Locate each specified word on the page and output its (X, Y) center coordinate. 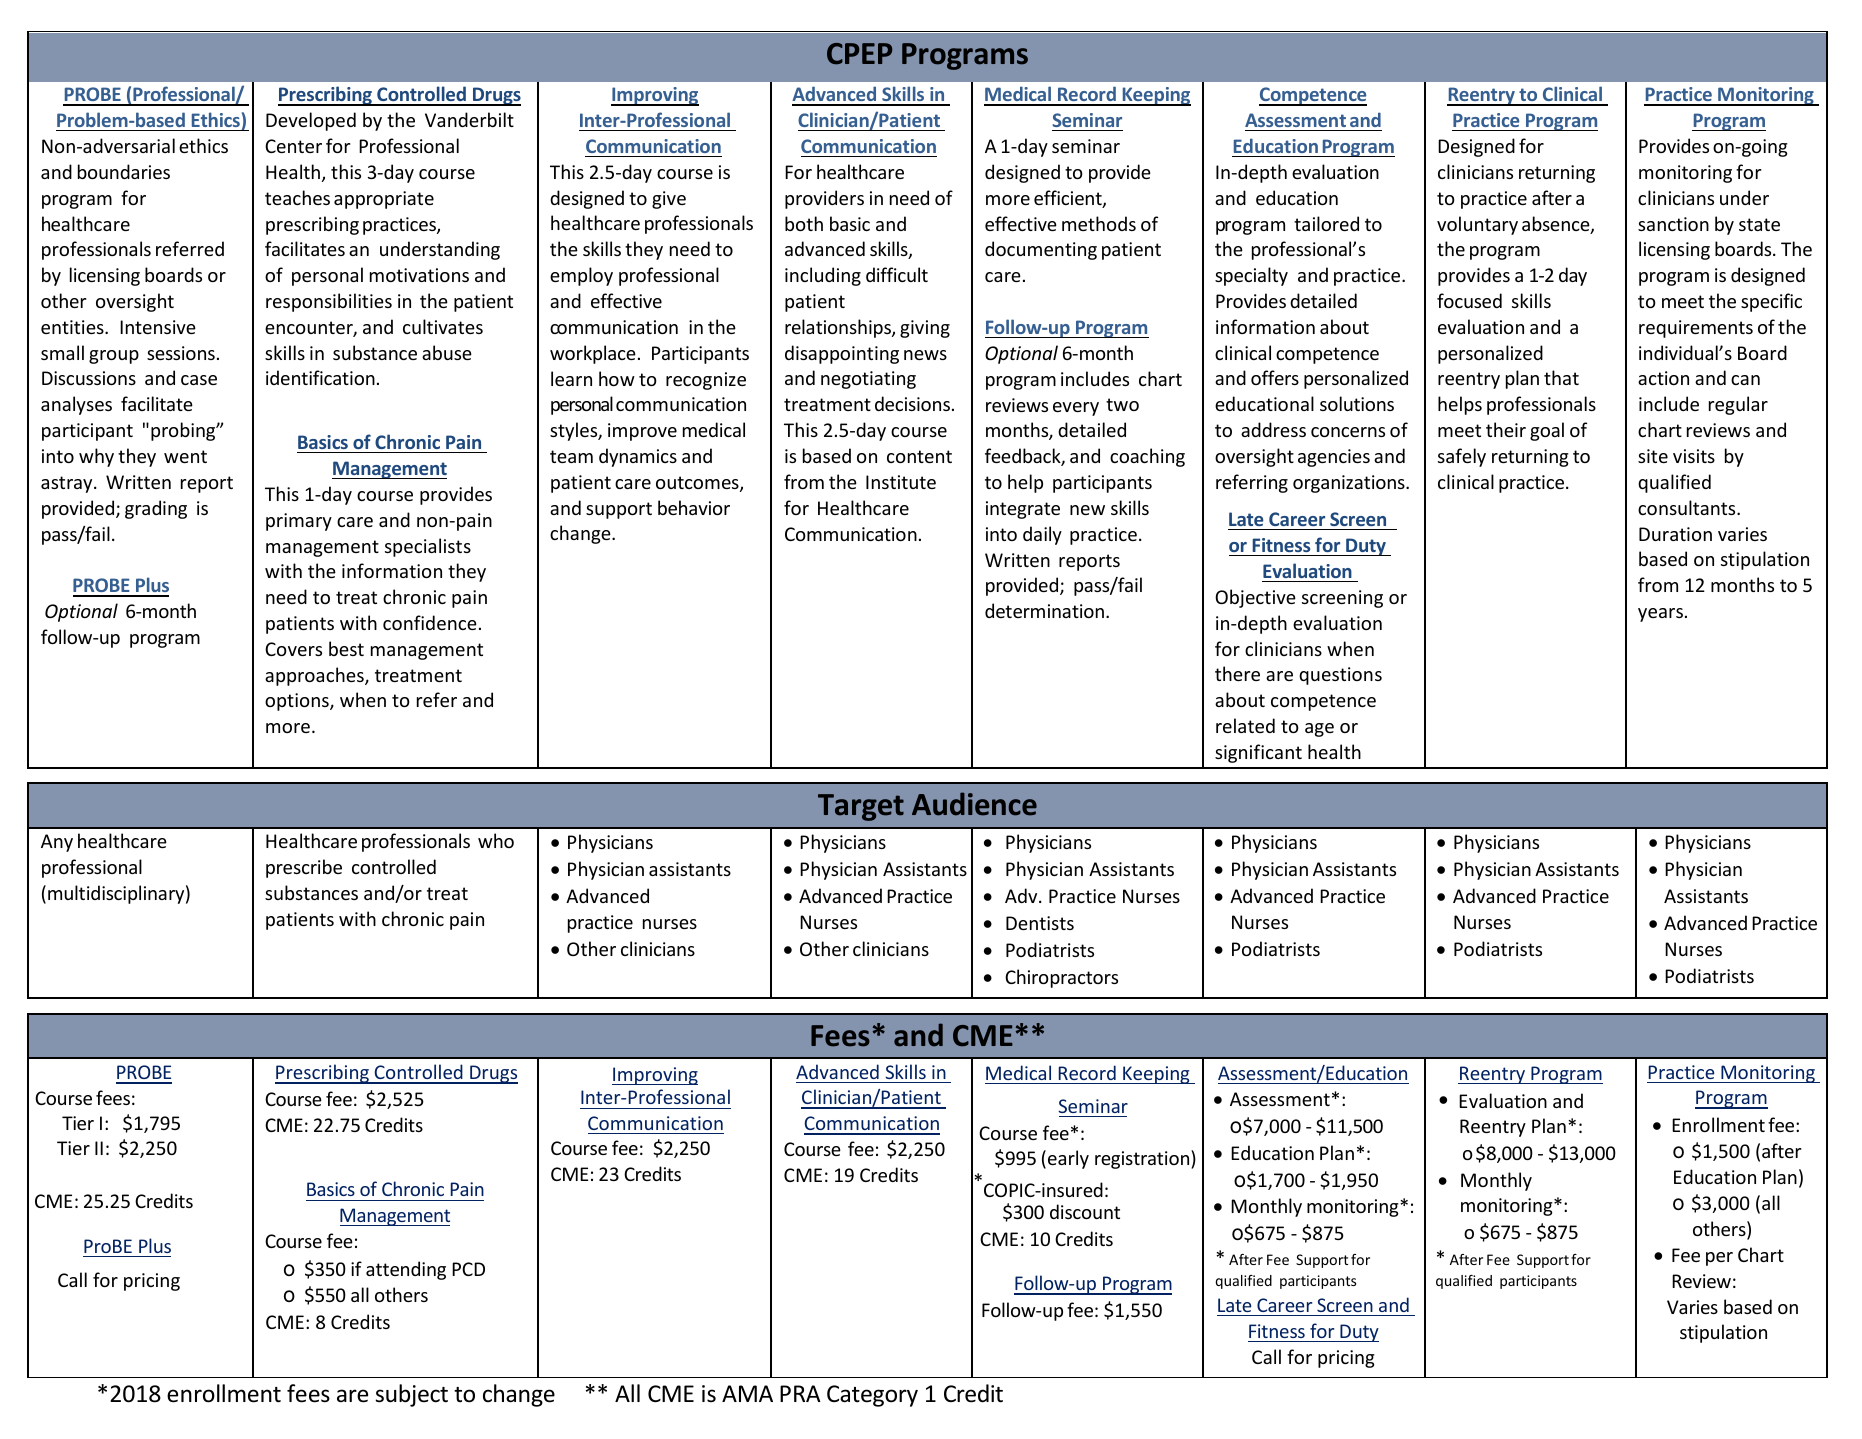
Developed (311, 121)
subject (411, 1395)
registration (1143, 1159)
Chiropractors (1061, 978)
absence (1557, 225)
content (919, 456)
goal (1547, 431)
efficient (1069, 199)
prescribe (304, 868)
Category (872, 1396)
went (185, 456)
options (298, 702)
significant (1258, 753)
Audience (974, 804)
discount (1085, 1211)
